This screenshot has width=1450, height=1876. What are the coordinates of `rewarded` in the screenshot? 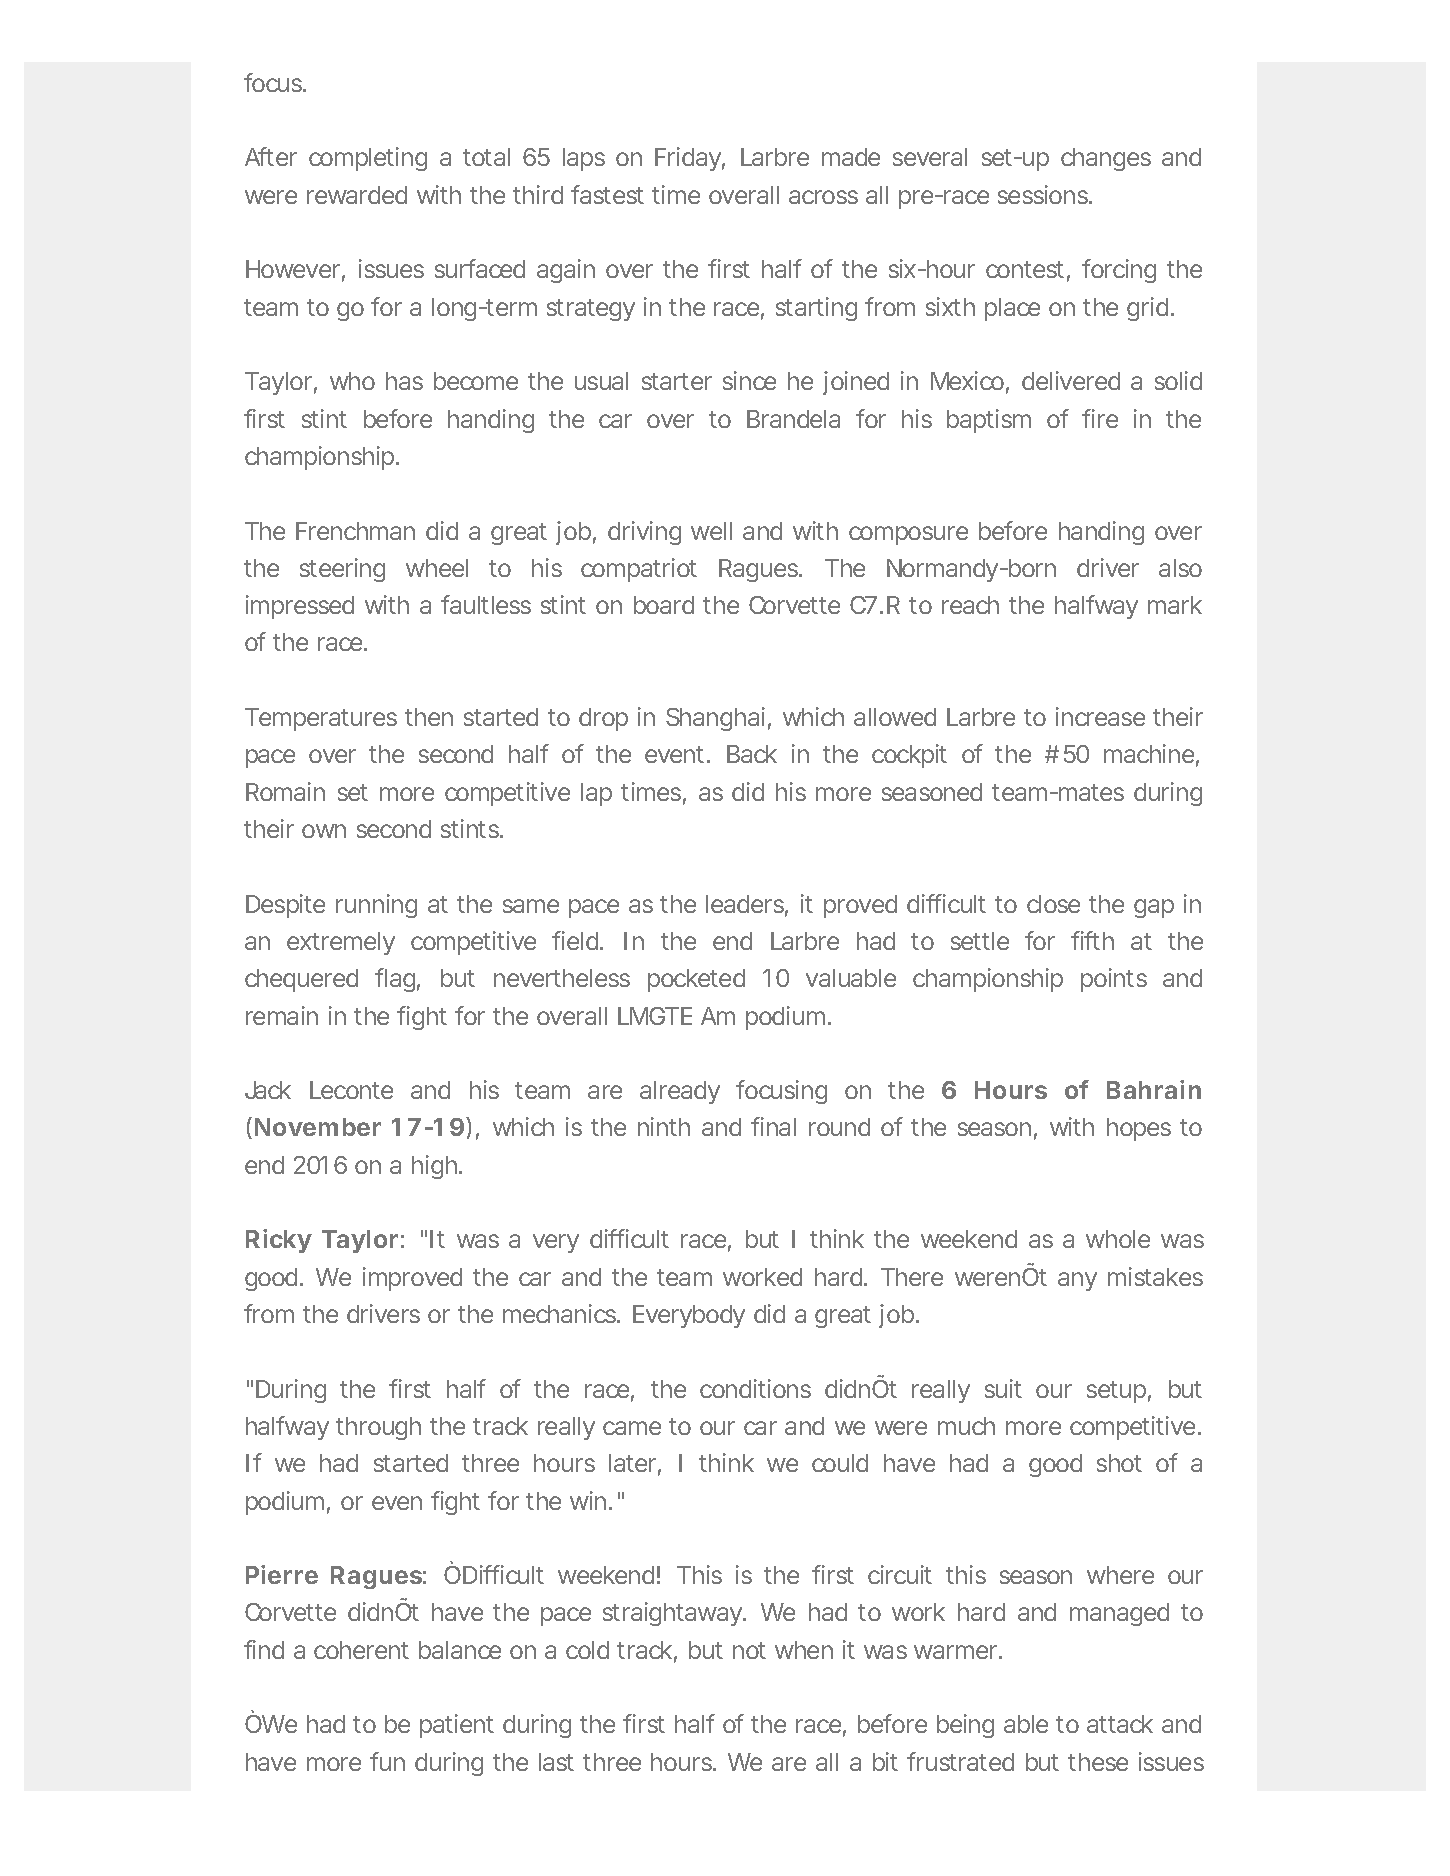 It's located at (357, 195).
